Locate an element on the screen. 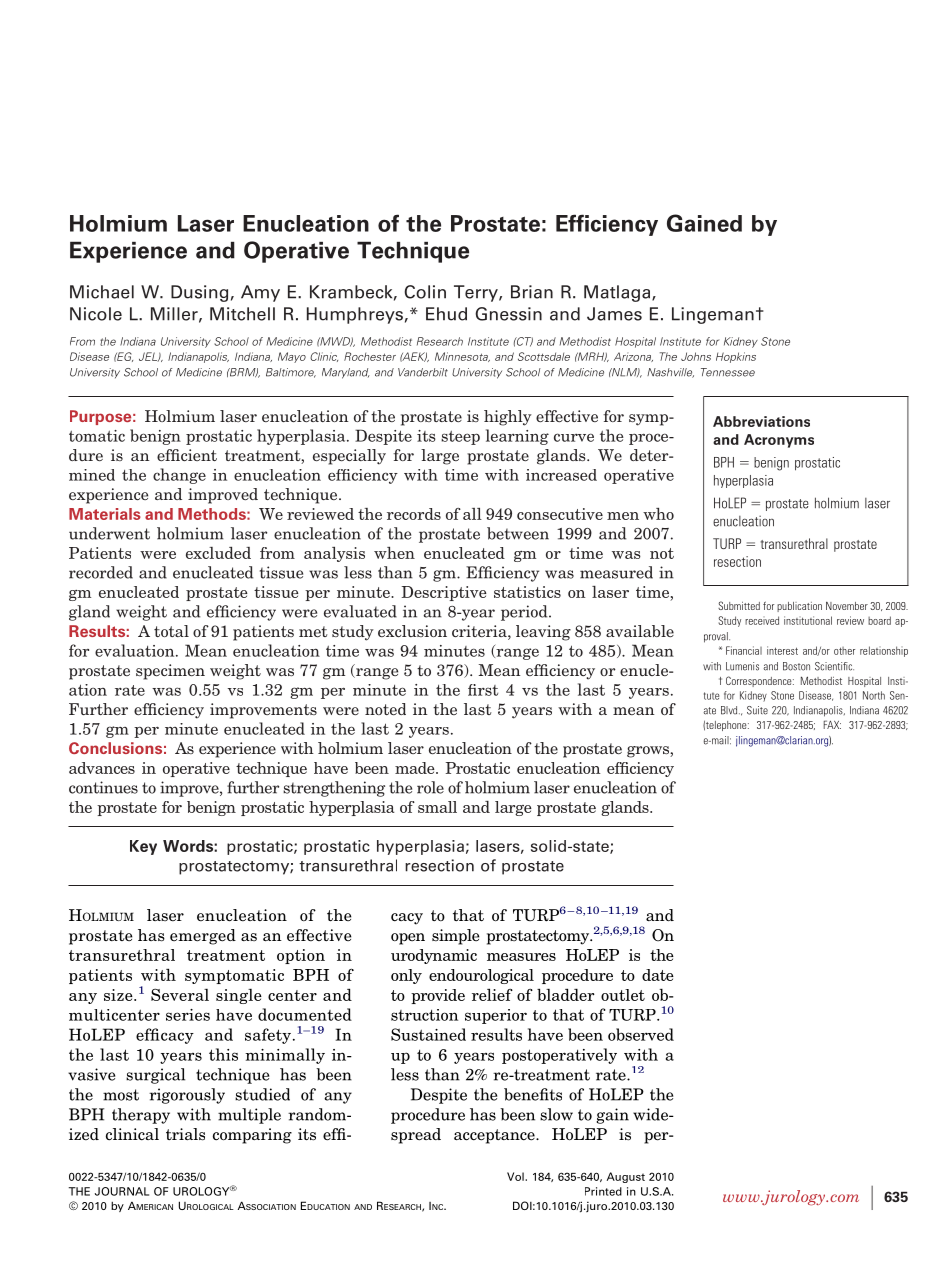  made is located at coordinates (416, 768).
